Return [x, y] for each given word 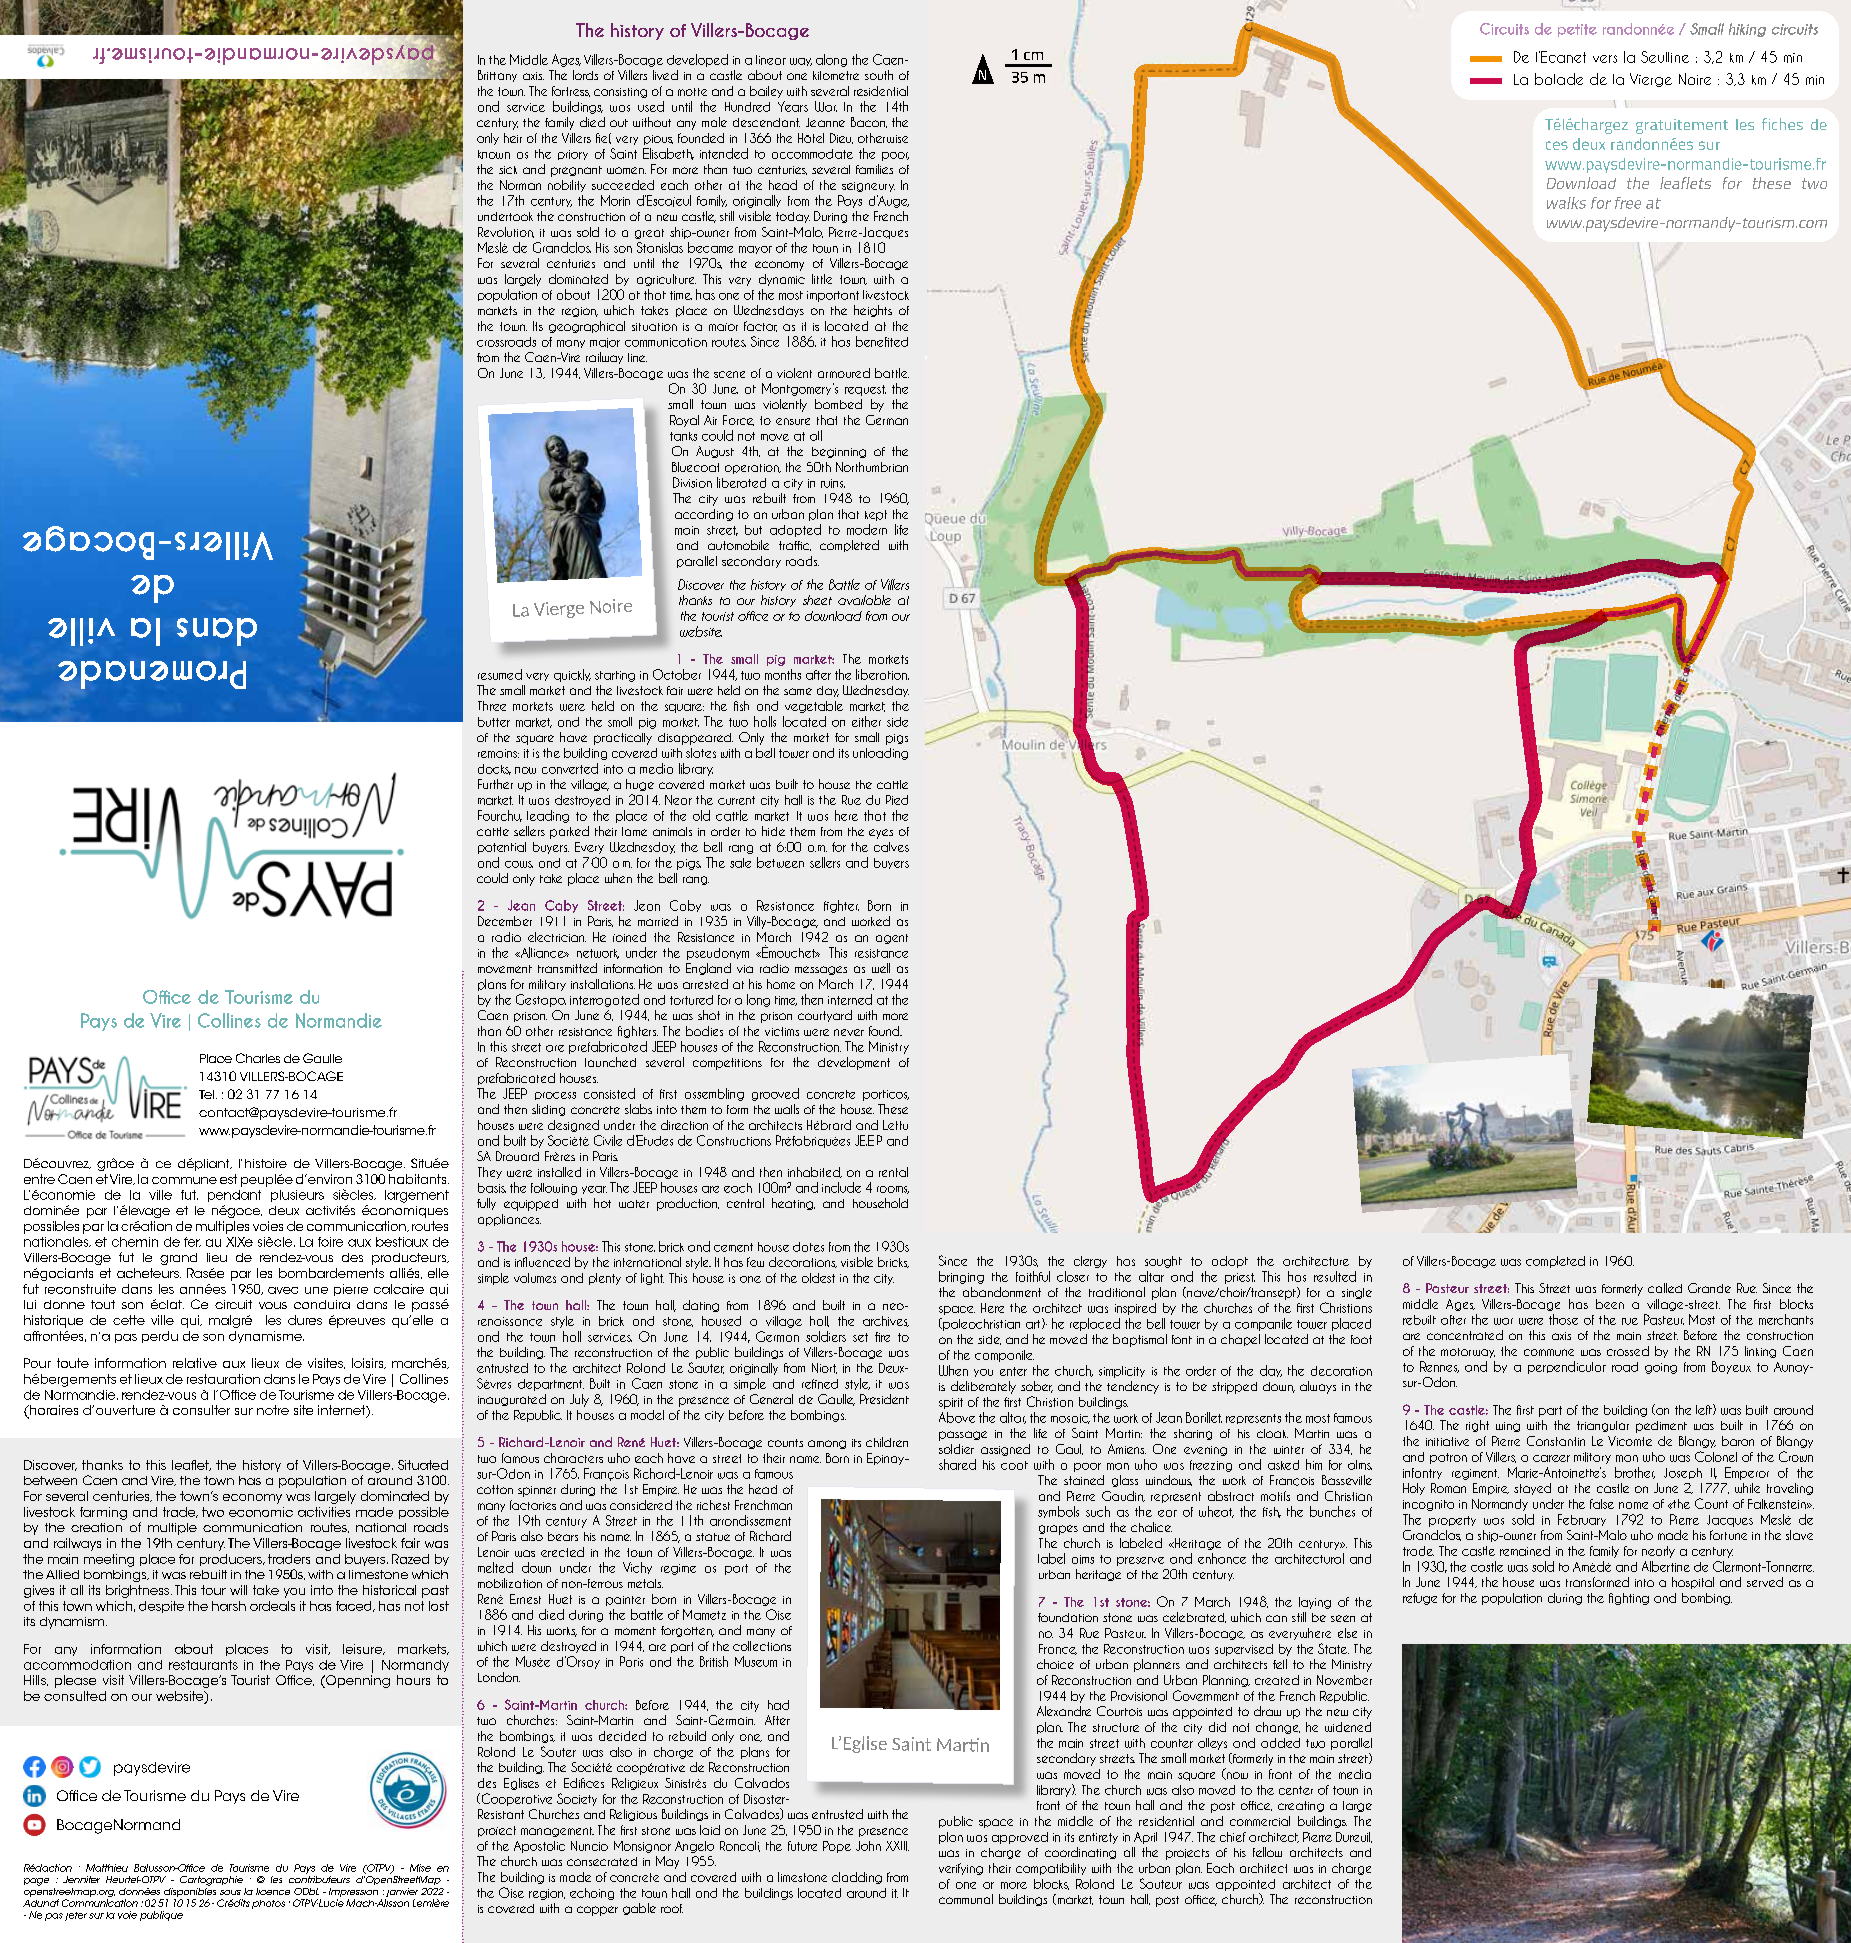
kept [876, 515]
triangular [1603, 1426]
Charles [258, 1058]
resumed [500, 674]
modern [867, 529]
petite [1577, 30]
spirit [951, 1403]
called [1665, 1288]
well [881, 968]
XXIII [897, 1846]
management [557, 1832]
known [494, 154]
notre [273, 1410]
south [879, 75]
